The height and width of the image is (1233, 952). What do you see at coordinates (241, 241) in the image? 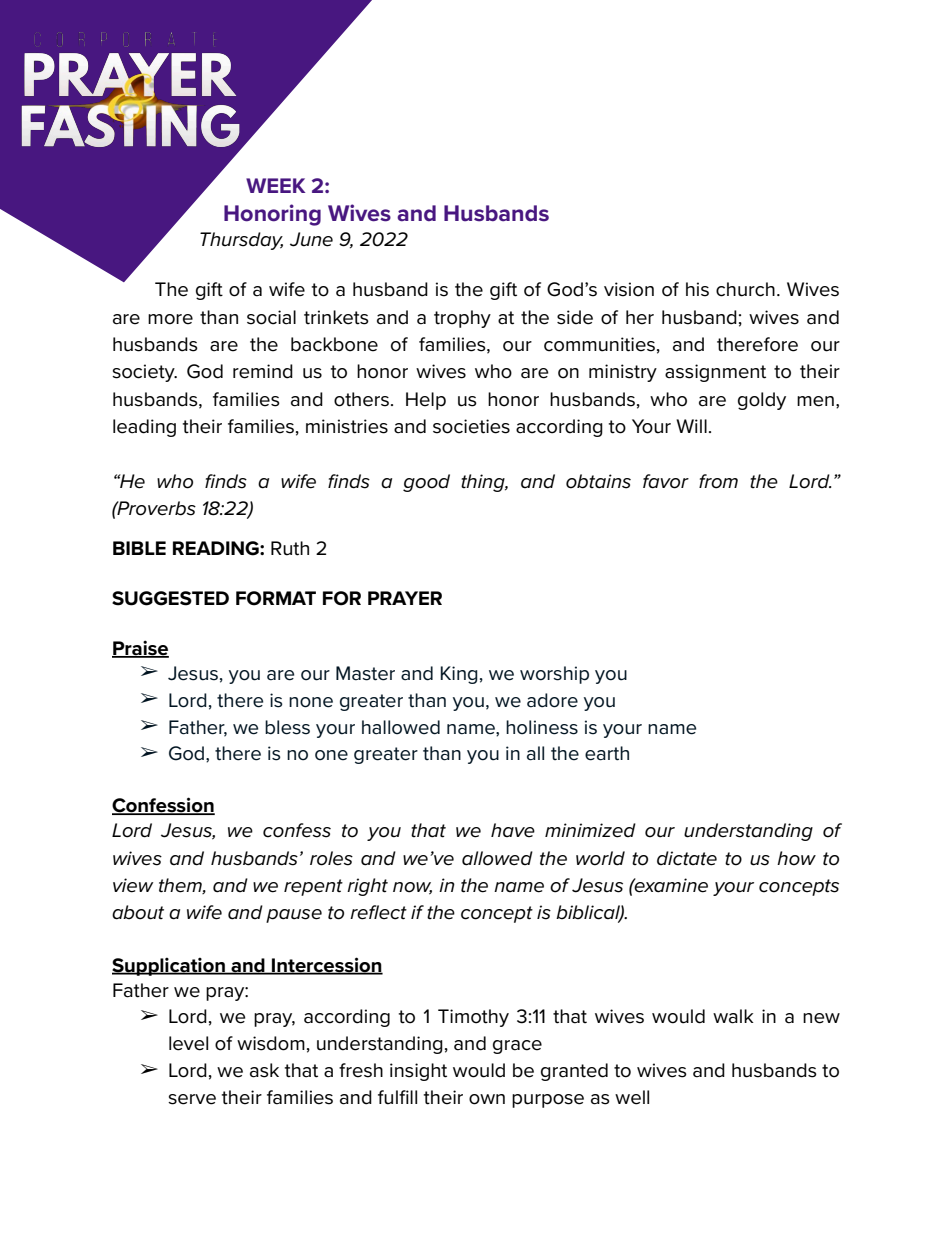
I see `Thursday` at bounding box center [241, 241].
